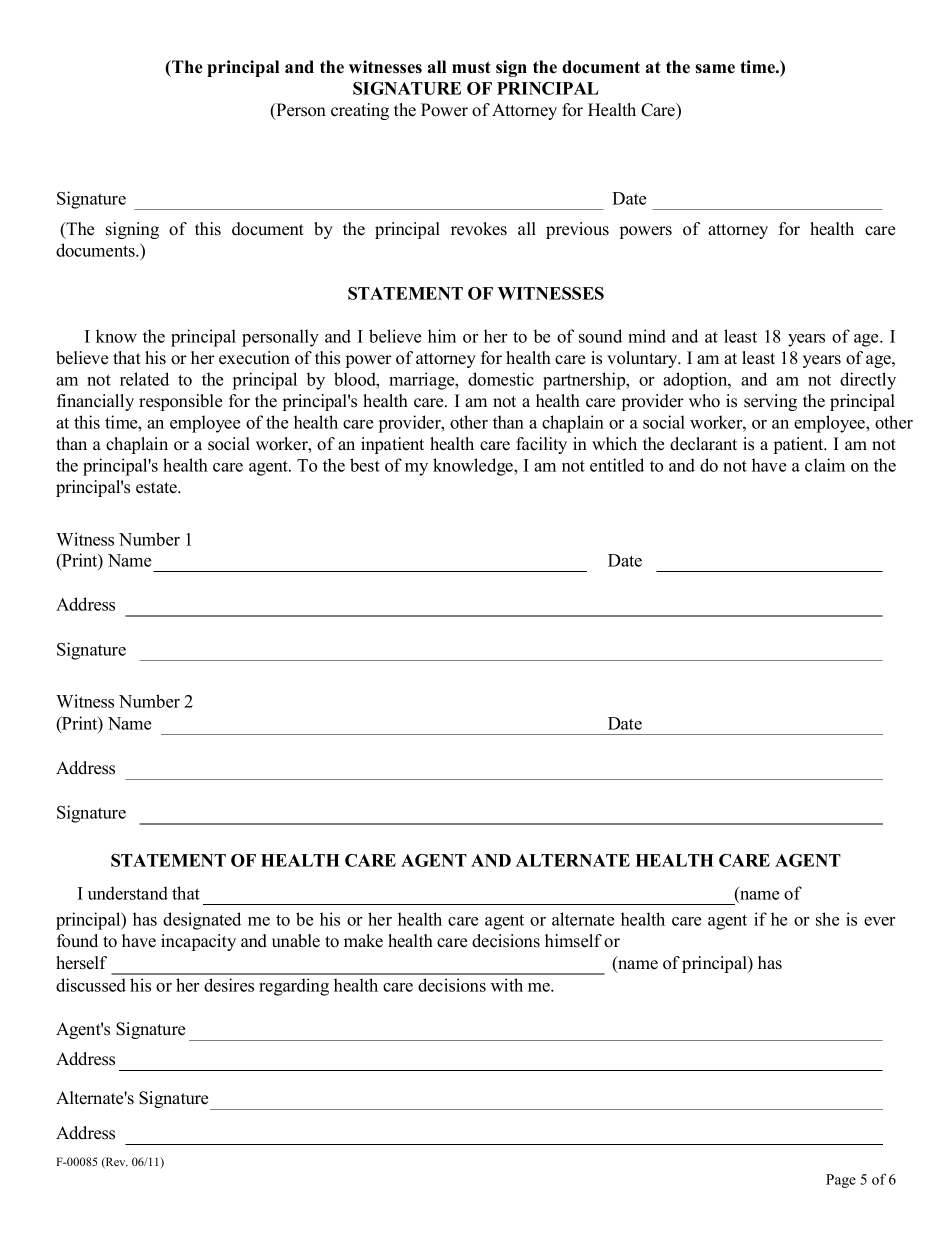 Image resolution: width=952 pixels, height=1233 pixels. I want to click on desires, so click(229, 985).
